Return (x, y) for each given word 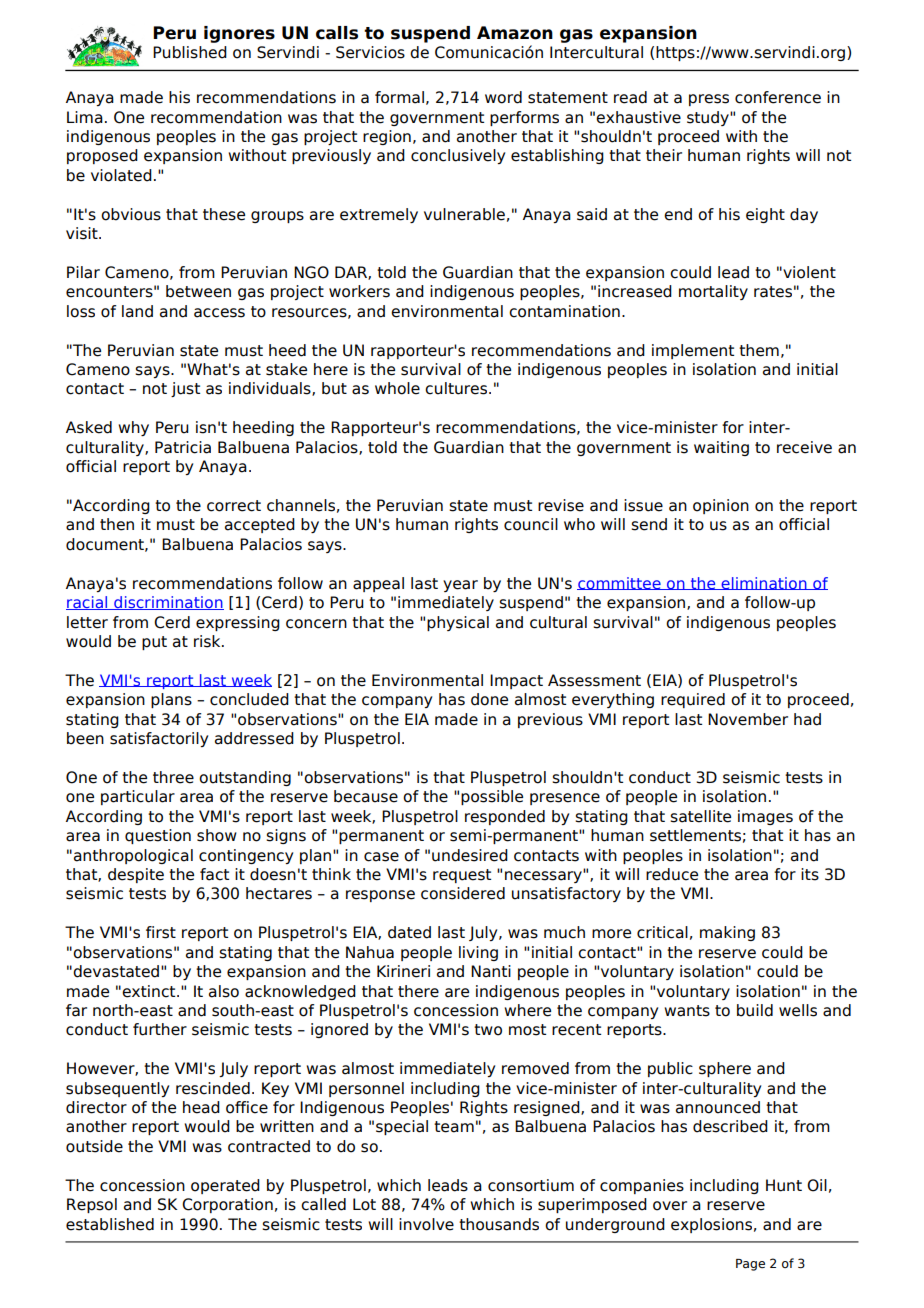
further (160, 1029)
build (755, 1010)
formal (399, 97)
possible (492, 797)
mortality (713, 292)
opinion (721, 506)
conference (778, 97)
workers (359, 291)
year (460, 586)
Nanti (491, 971)
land (137, 311)
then (117, 524)
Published (190, 52)
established (110, 1224)
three (173, 777)
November (748, 719)
